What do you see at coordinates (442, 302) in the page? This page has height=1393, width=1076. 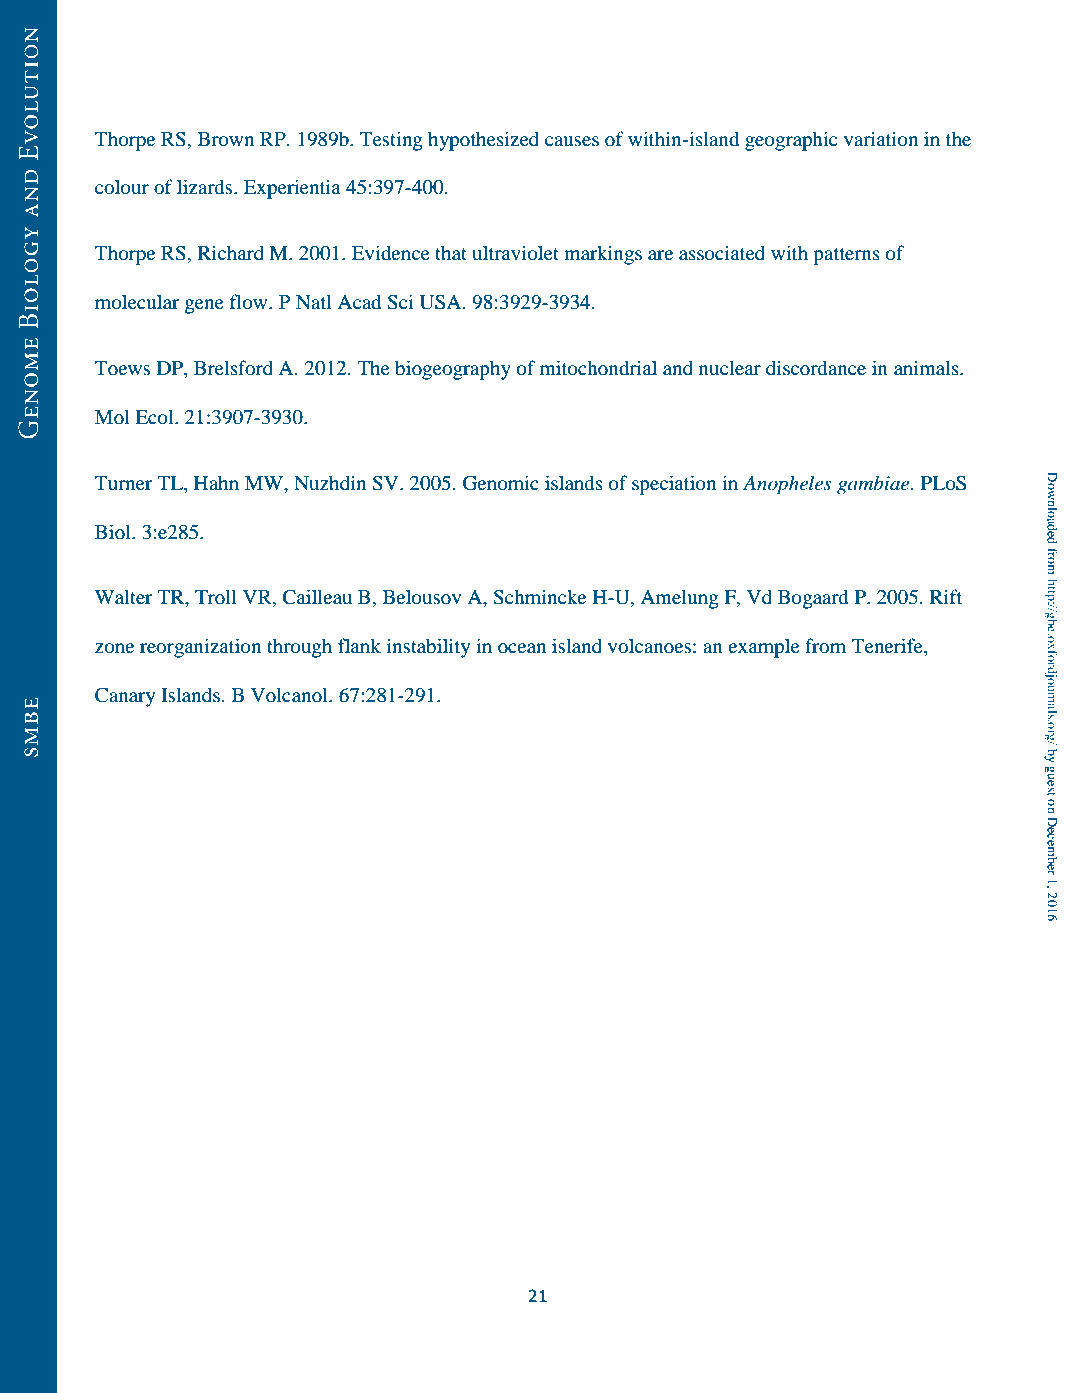 I see `USA` at bounding box center [442, 302].
